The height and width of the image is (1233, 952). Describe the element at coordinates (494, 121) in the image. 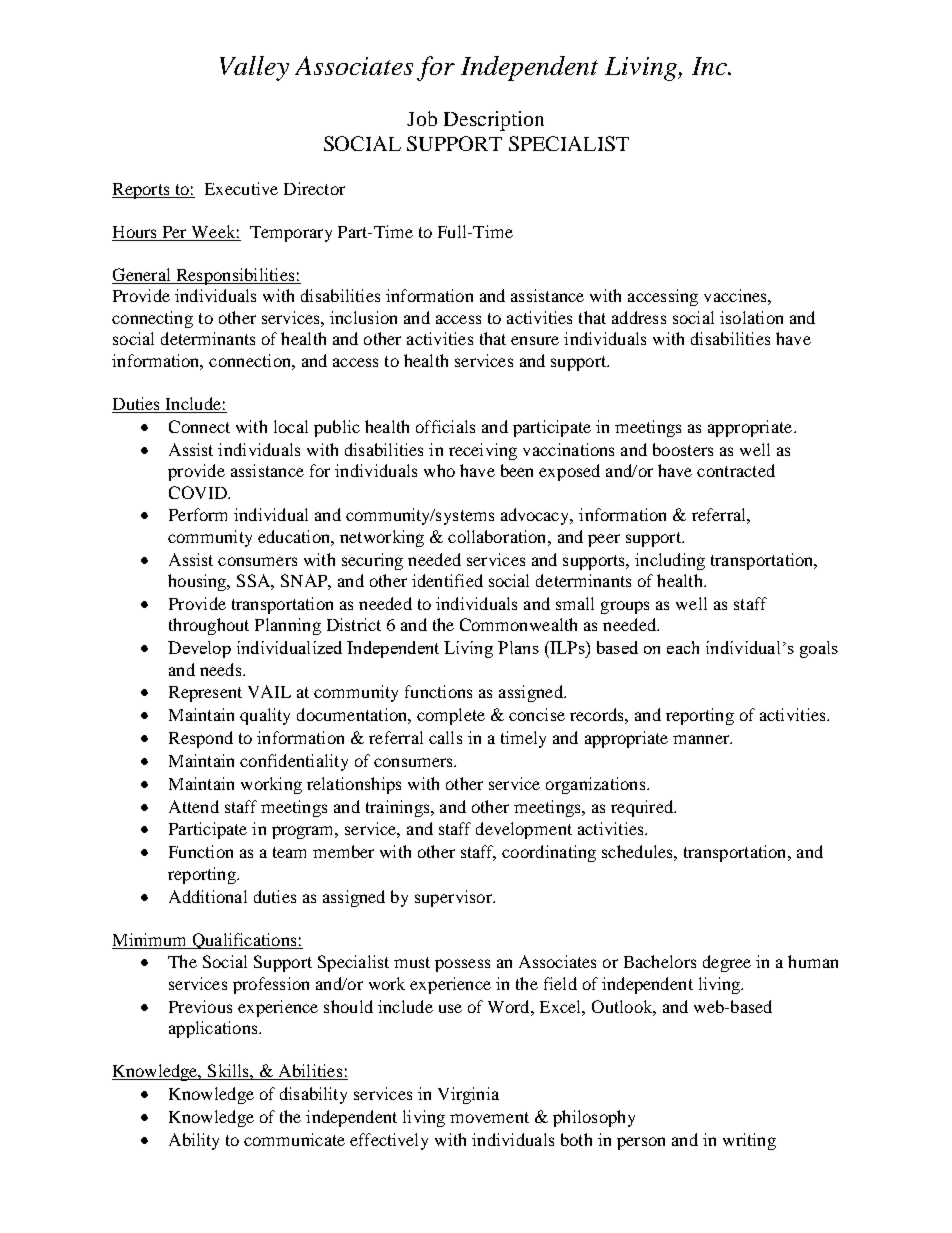

I see `Description` at that location.
